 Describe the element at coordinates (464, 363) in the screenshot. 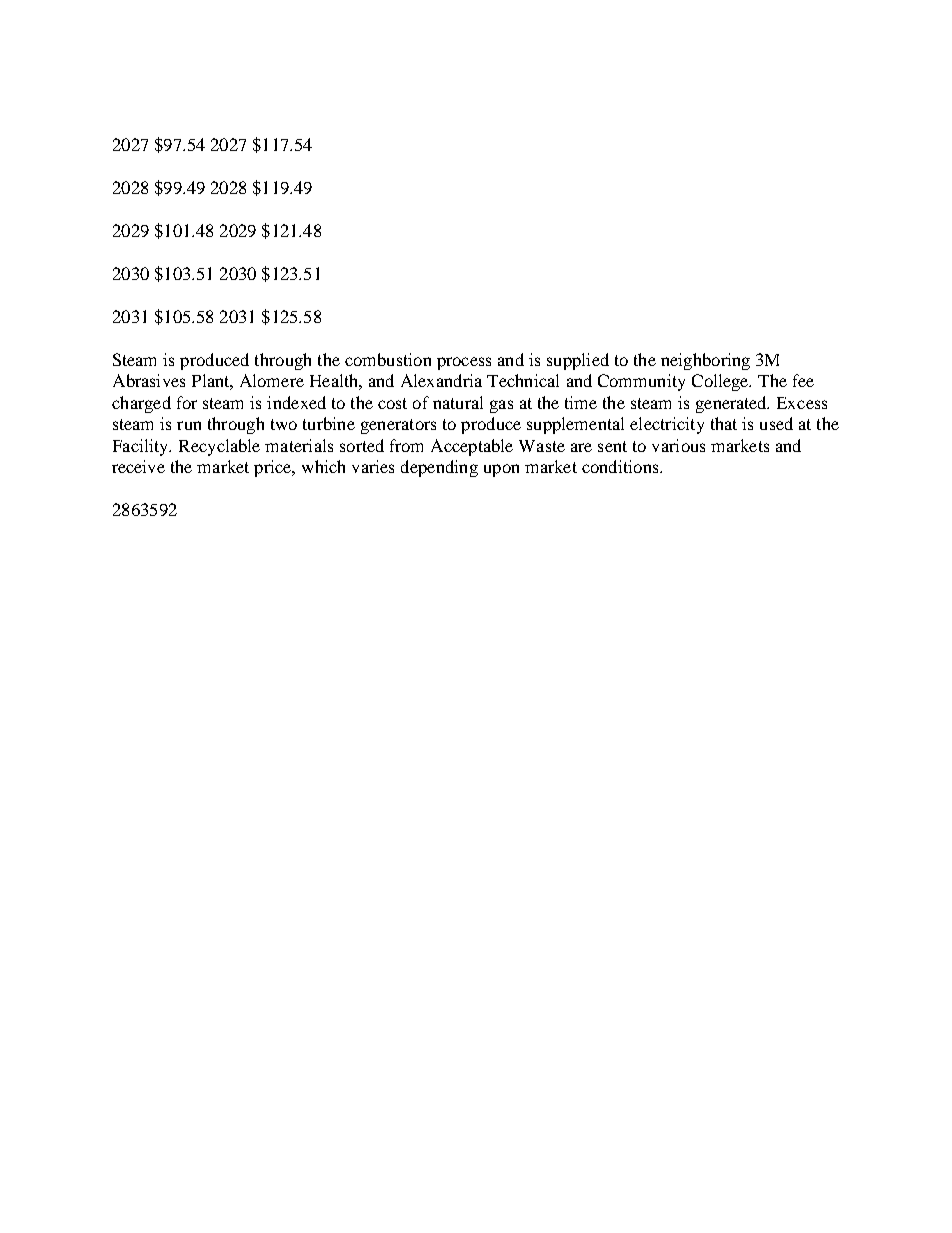

I see `process` at that location.
